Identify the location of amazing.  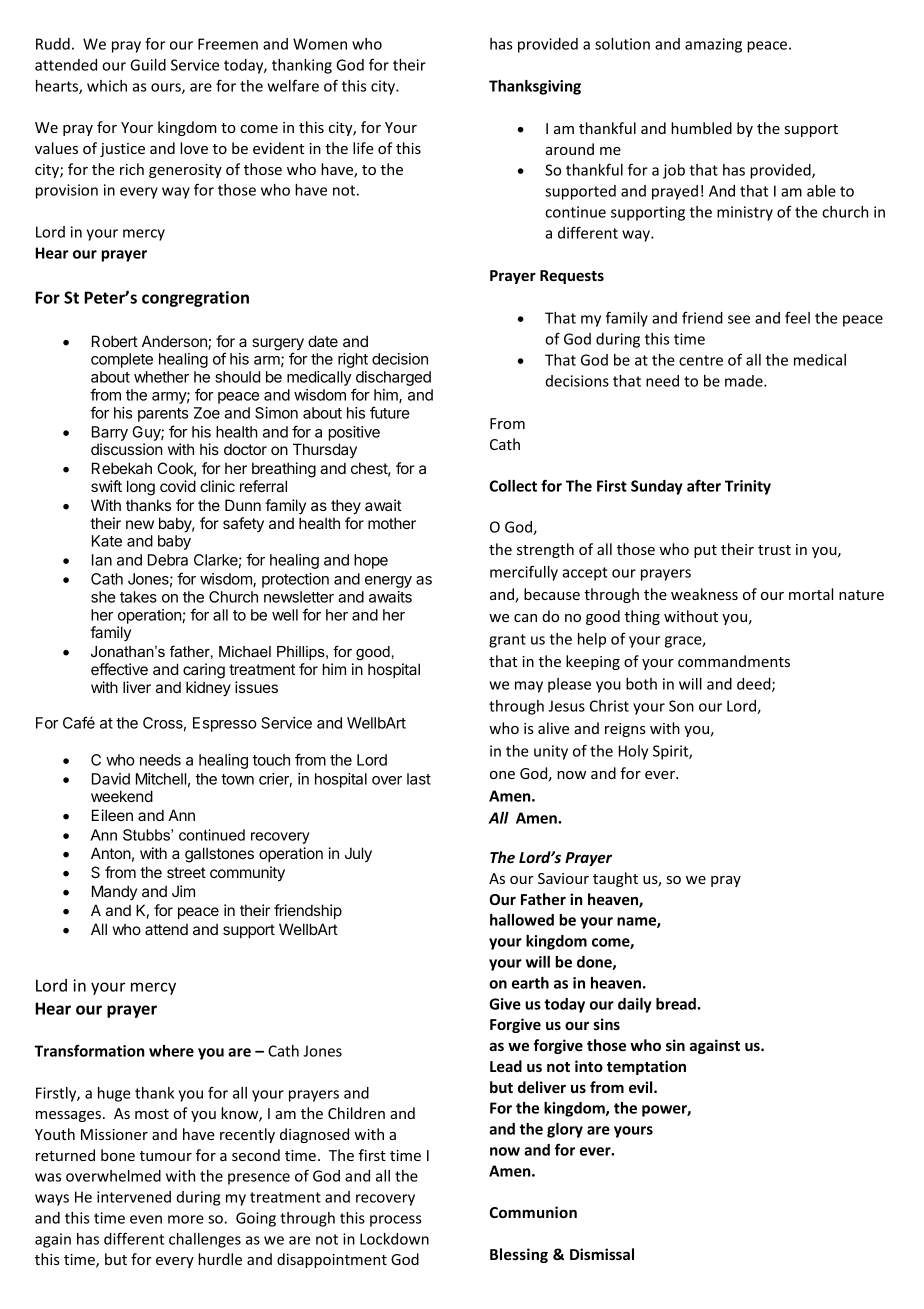
(713, 45).
